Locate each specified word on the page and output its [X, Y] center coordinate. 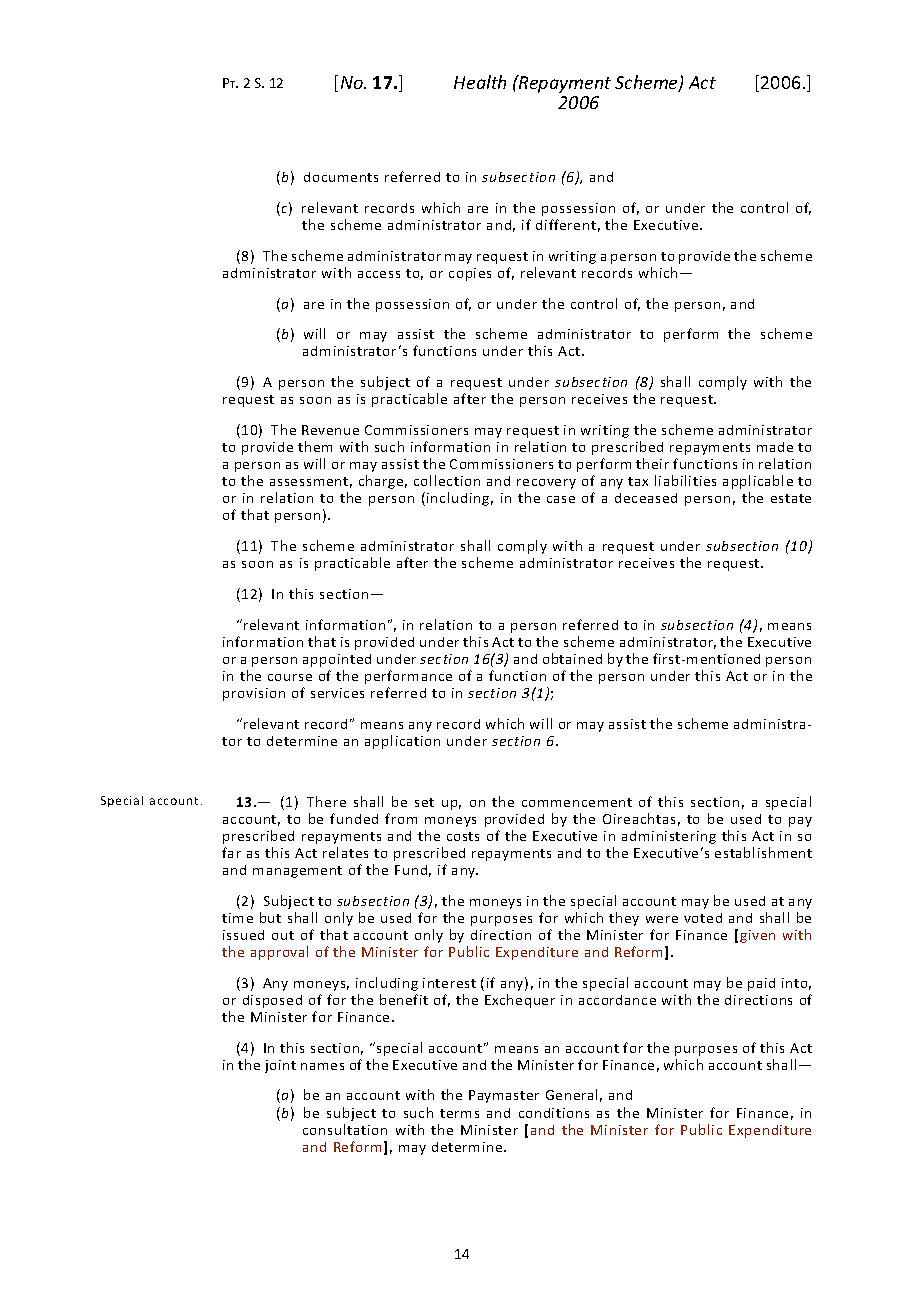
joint [280, 1066]
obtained [572, 658]
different [566, 224]
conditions [554, 1113]
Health [480, 82]
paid [761, 984]
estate [791, 498]
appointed [337, 660]
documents [341, 177]
